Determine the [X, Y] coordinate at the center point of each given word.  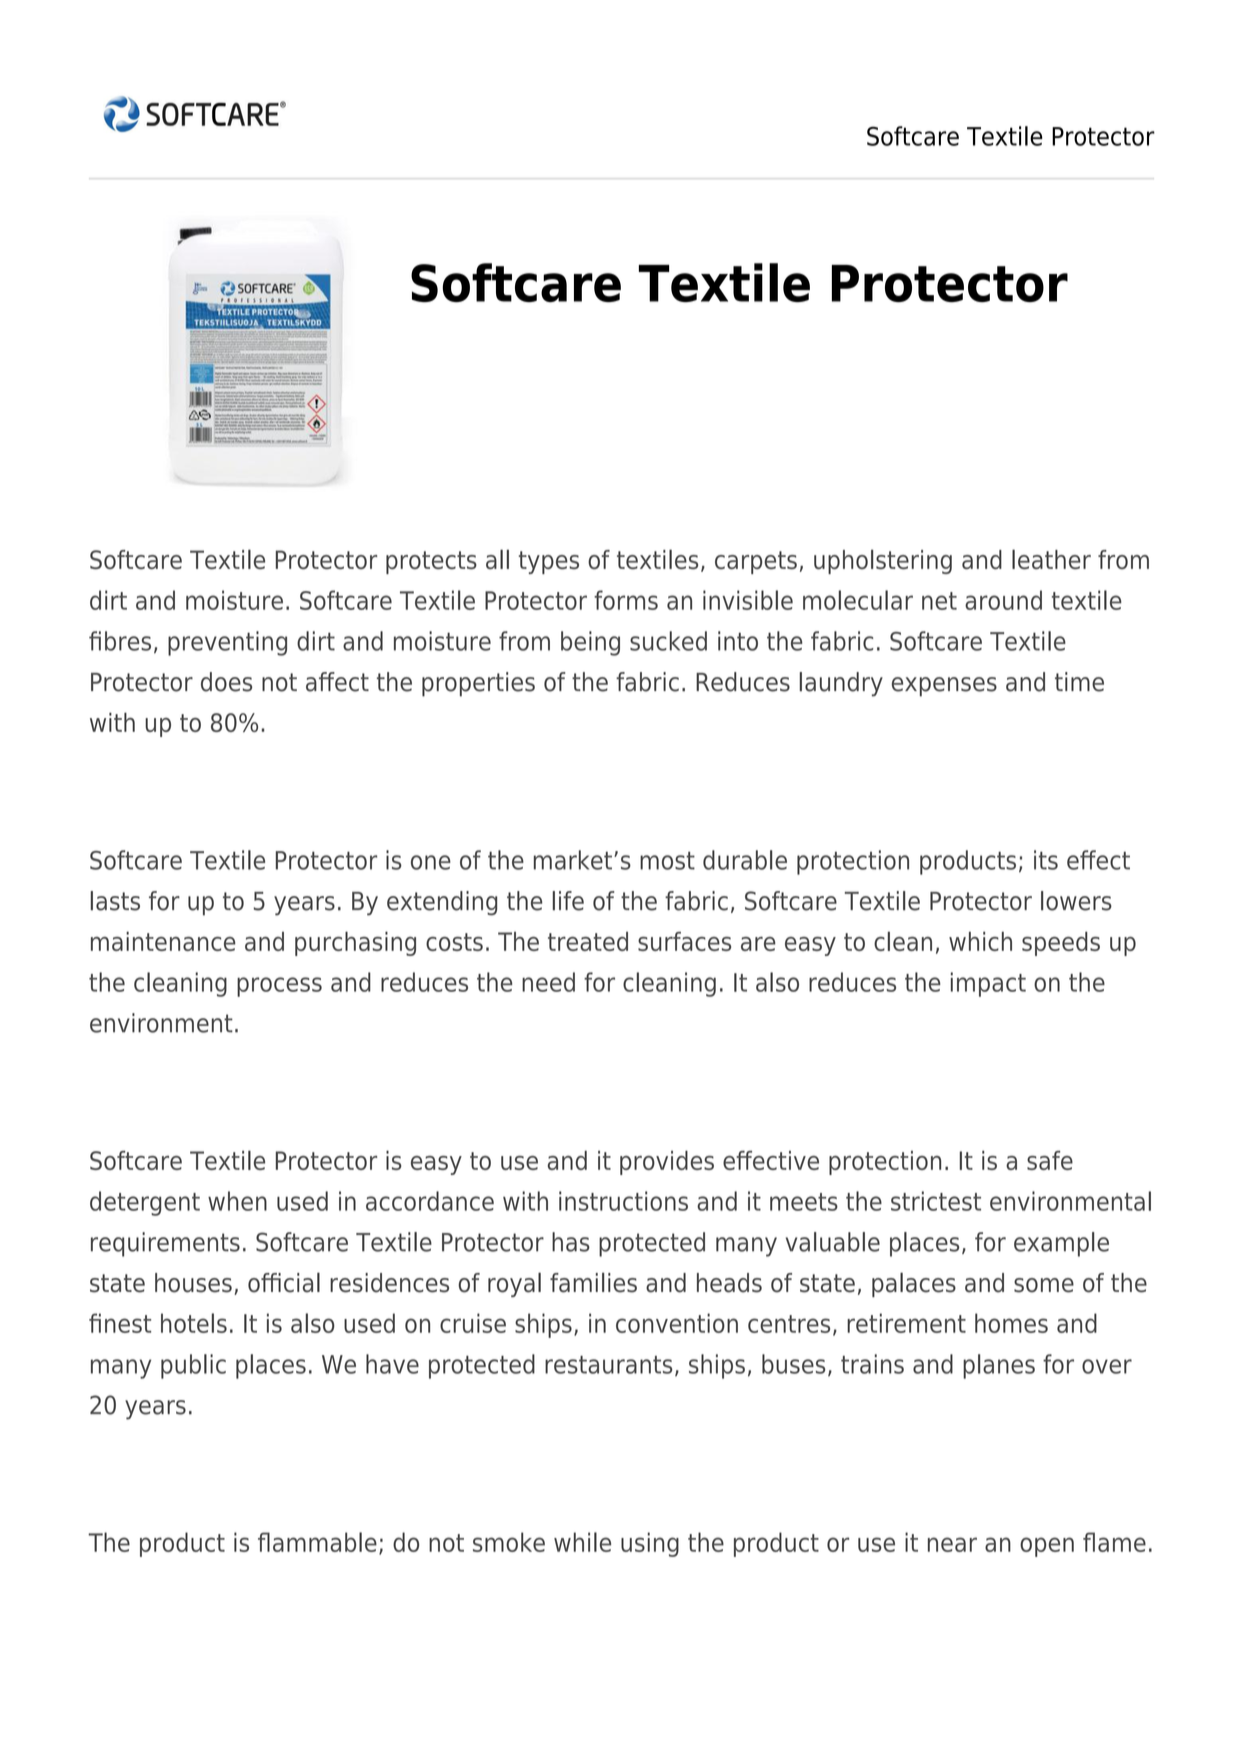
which [980, 941]
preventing [227, 643]
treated [588, 941]
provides [667, 1162]
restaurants [608, 1365]
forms [626, 600]
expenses [944, 687]
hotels [194, 1323]
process [279, 987]
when [237, 1201]
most [667, 861]
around [1003, 600]
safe [1050, 1160]
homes [1011, 1323]
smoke [509, 1542]
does [226, 682]
